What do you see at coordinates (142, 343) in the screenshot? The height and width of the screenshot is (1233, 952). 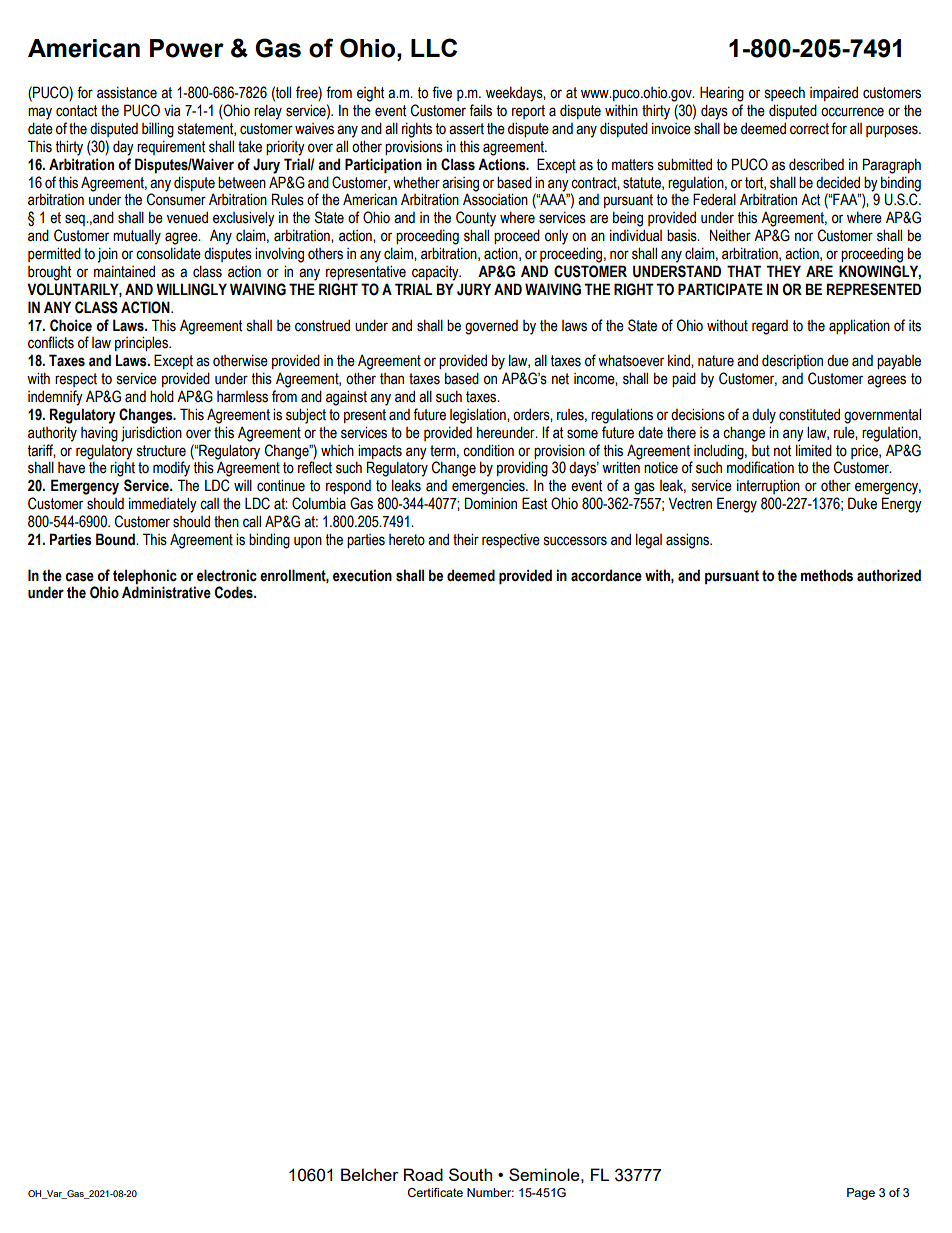 I see `principles` at bounding box center [142, 343].
